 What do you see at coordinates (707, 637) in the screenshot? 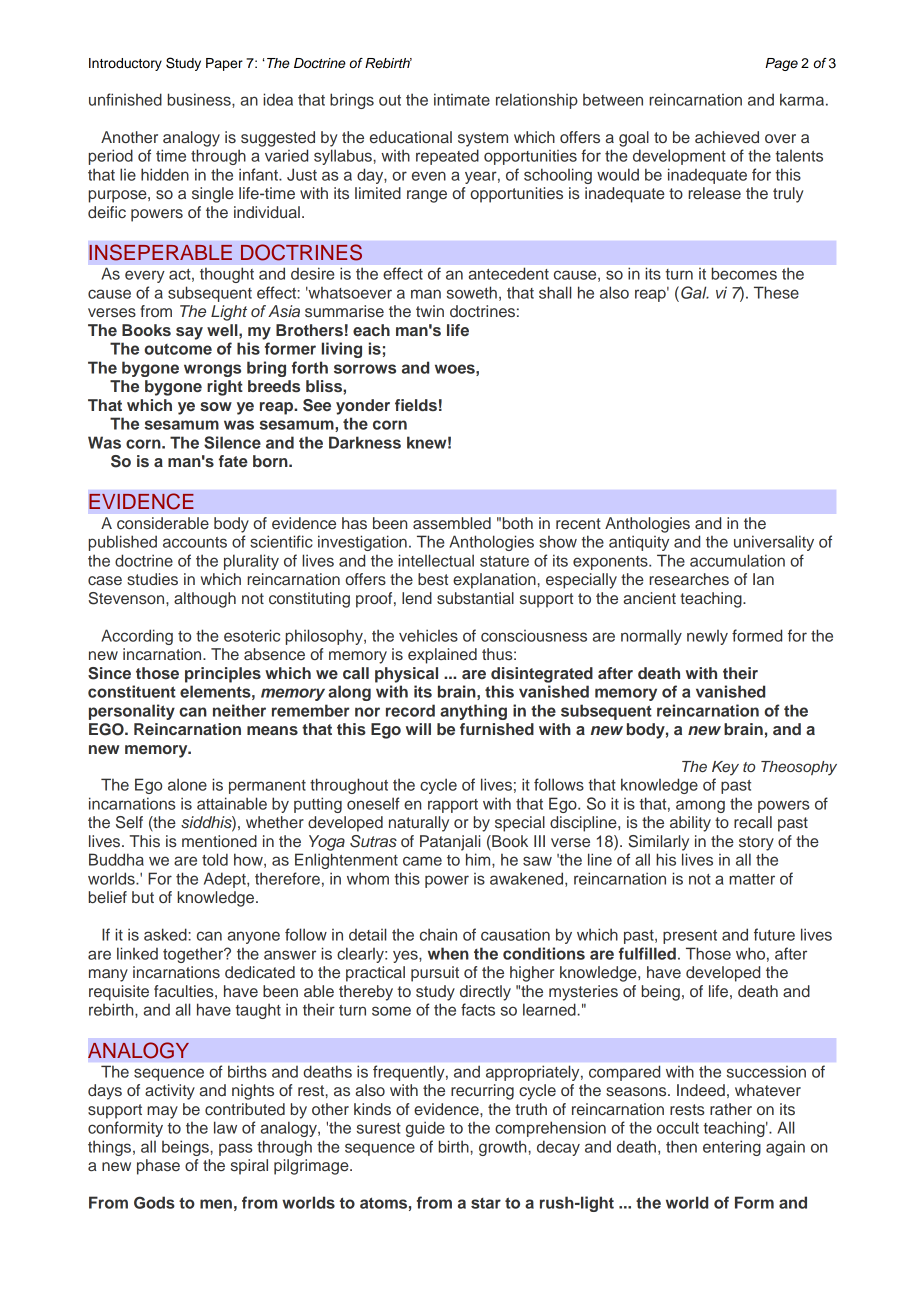
I see `newly` at bounding box center [707, 637].
